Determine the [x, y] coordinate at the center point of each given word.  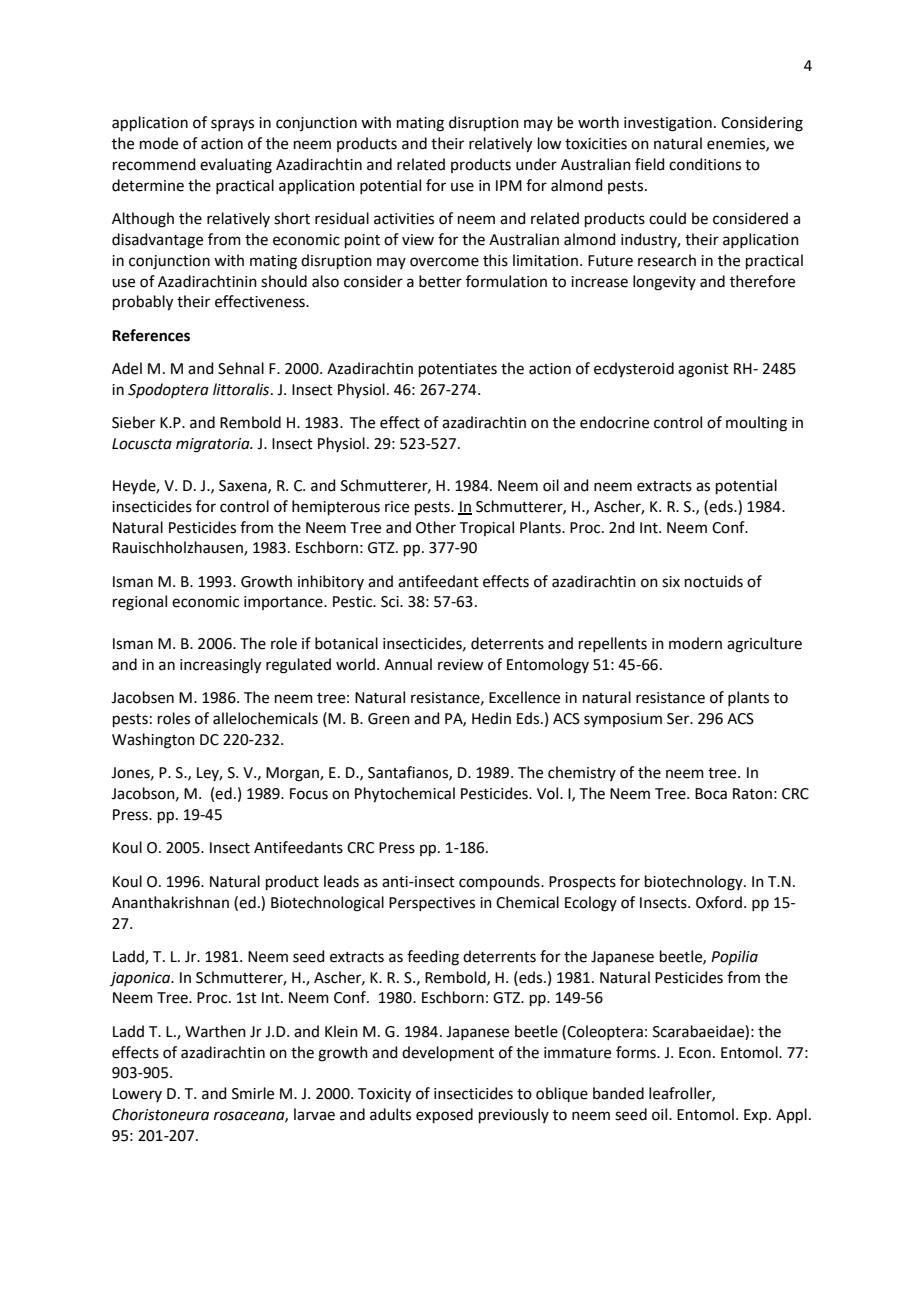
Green [389, 719]
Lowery [137, 1095]
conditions [705, 164]
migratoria [214, 445]
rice [397, 507]
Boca [711, 794]
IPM [509, 185]
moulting [756, 424]
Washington [153, 741]
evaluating [236, 166]
